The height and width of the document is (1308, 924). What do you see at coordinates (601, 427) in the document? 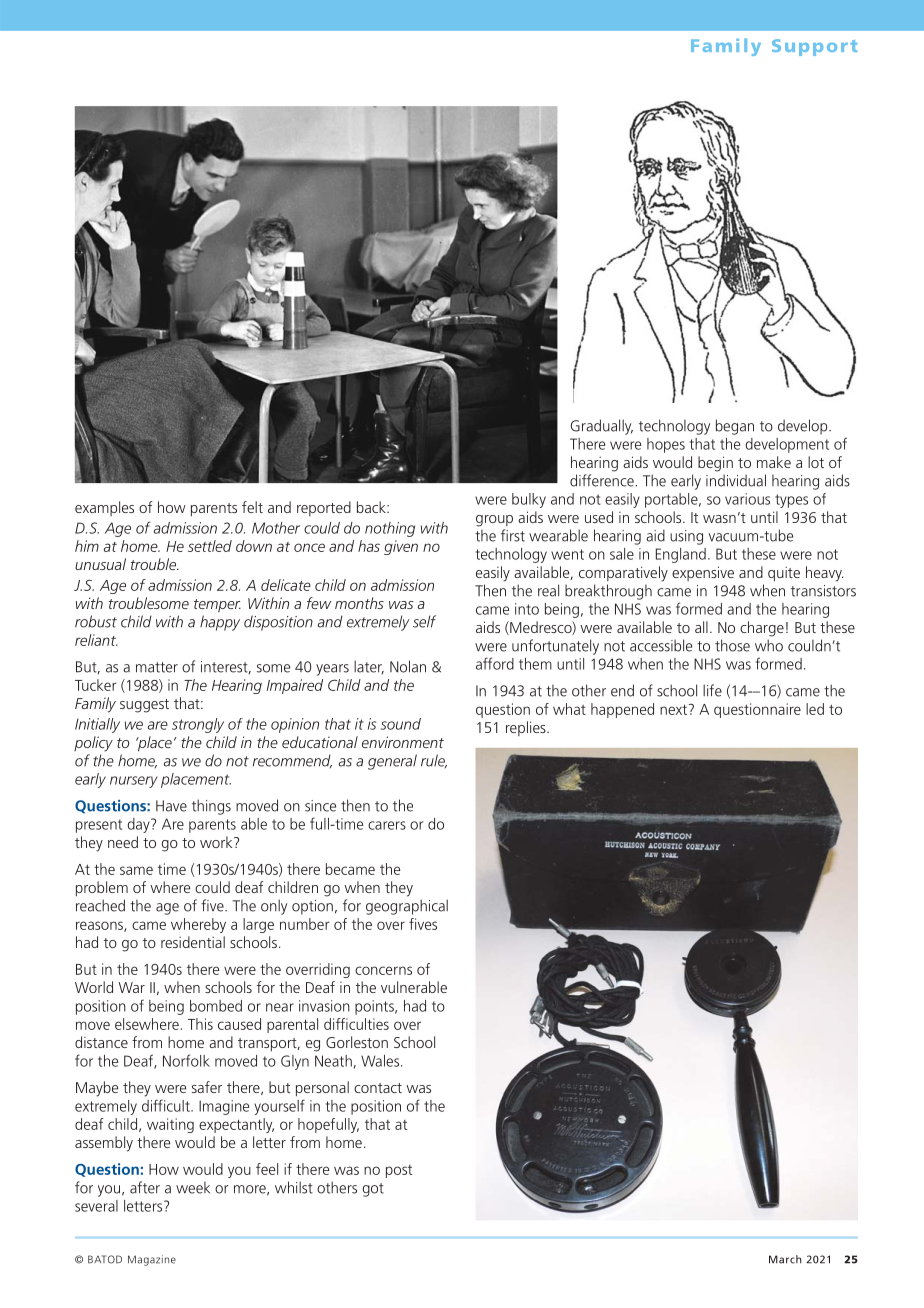
I see `Gradually` at bounding box center [601, 427].
